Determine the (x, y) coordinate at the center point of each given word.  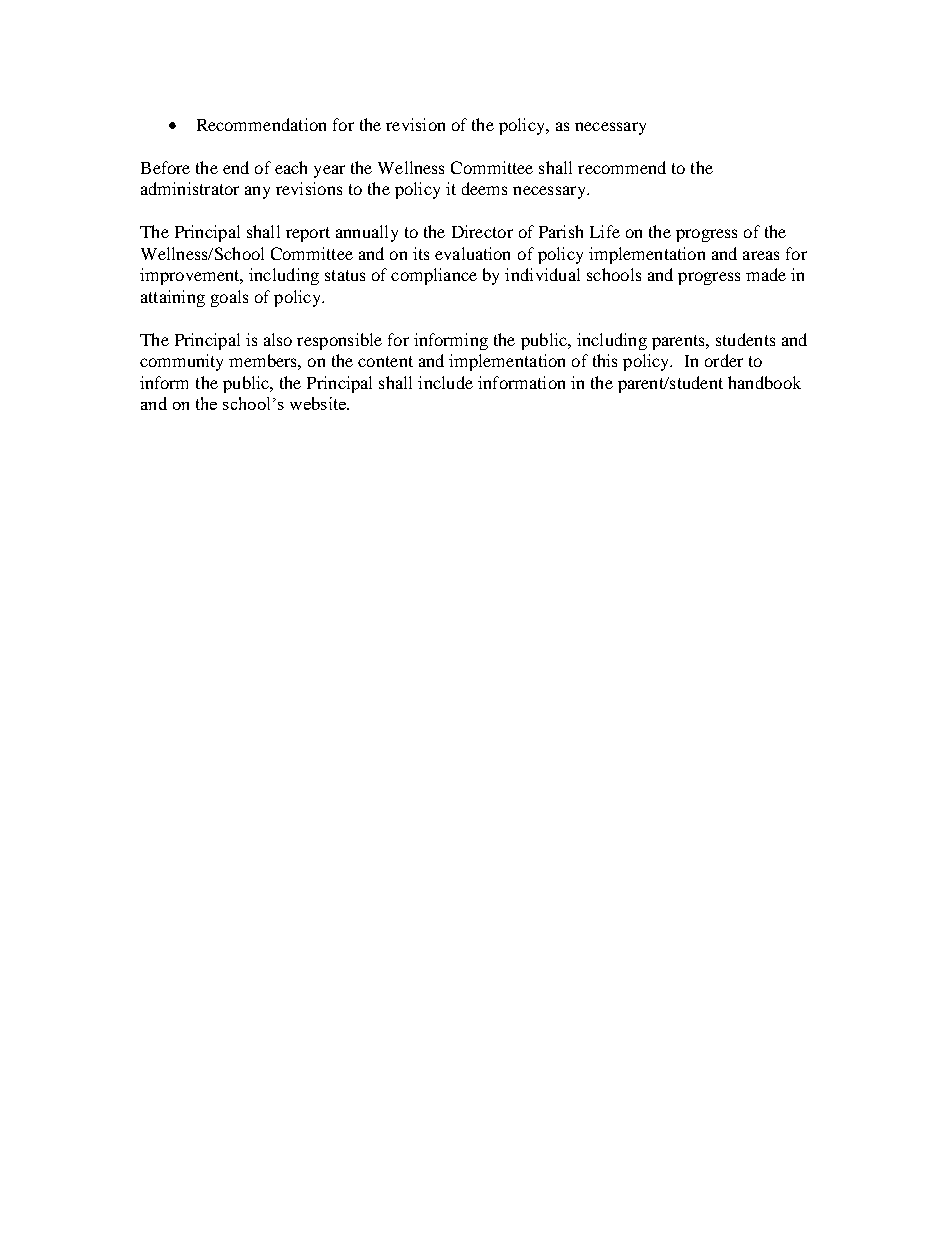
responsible (339, 341)
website (319, 403)
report (308, 234)
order (724, 360)
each (291, 167)
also (278, 339)
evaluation (472, 253)
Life (605, 231)
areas (761, 255)
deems (484, 188)
